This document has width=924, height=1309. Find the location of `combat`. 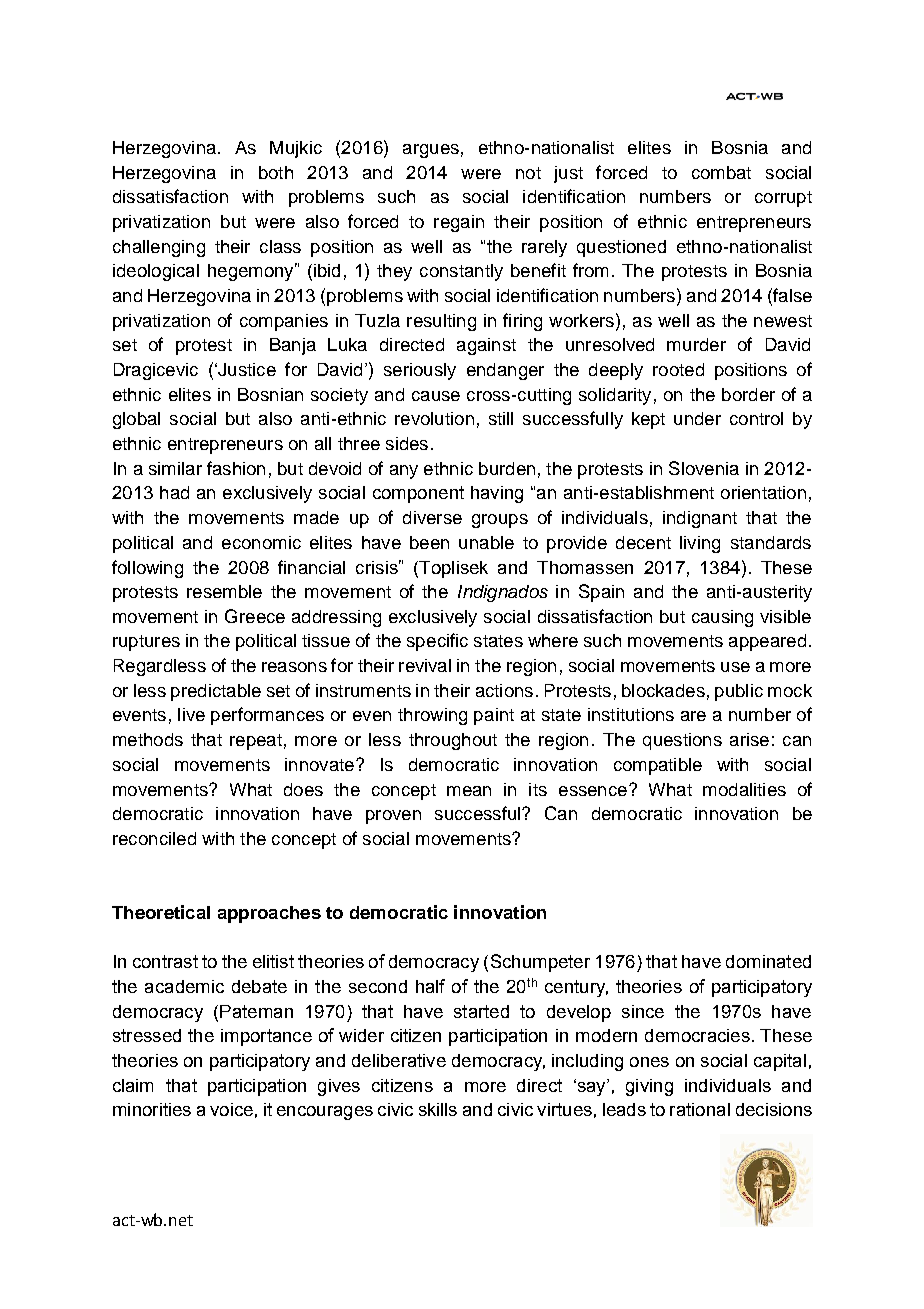

combat is located at coordinates (721, 172).
